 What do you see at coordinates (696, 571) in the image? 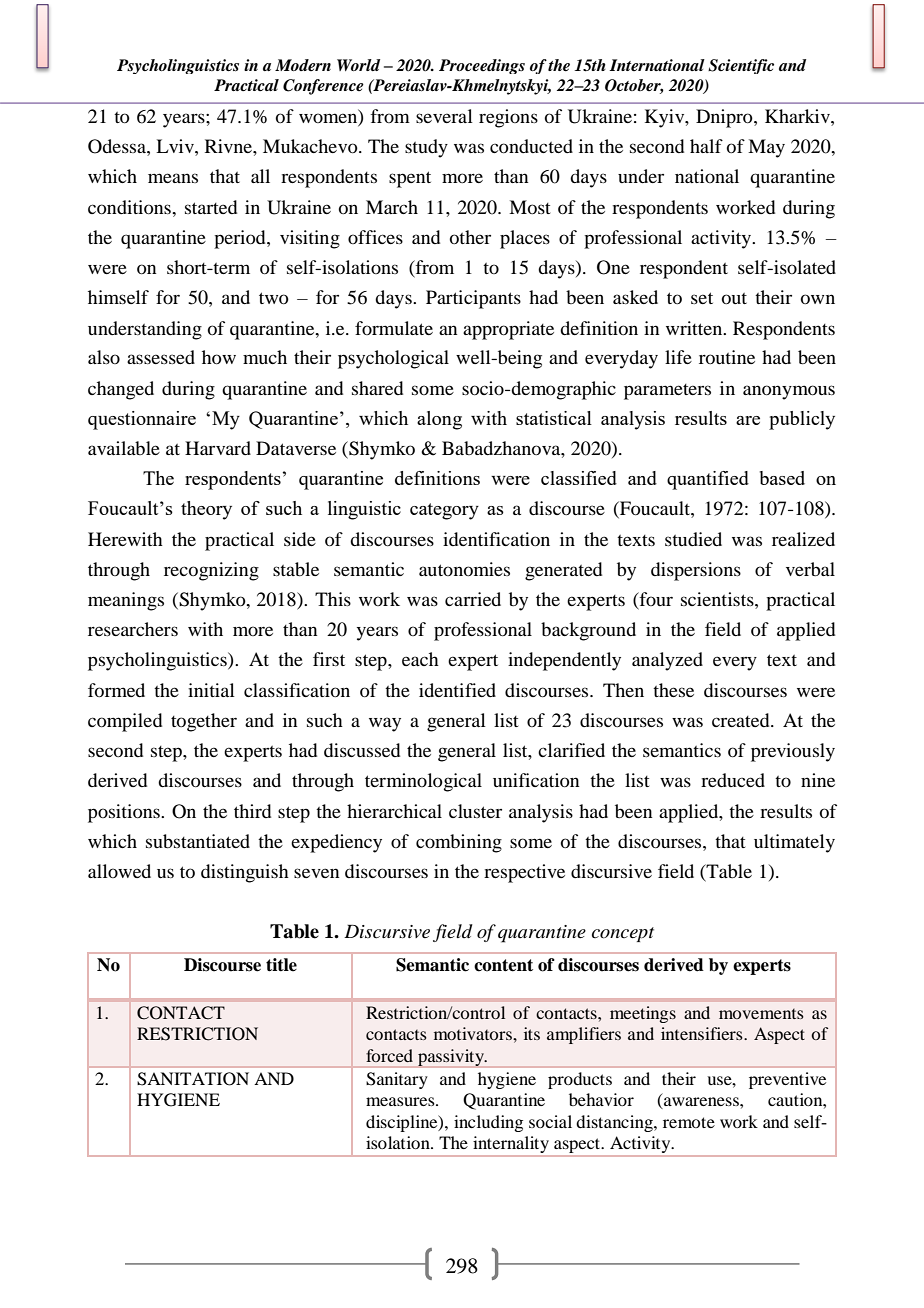
I see `dispersions` at bounding box center [696, 571].
